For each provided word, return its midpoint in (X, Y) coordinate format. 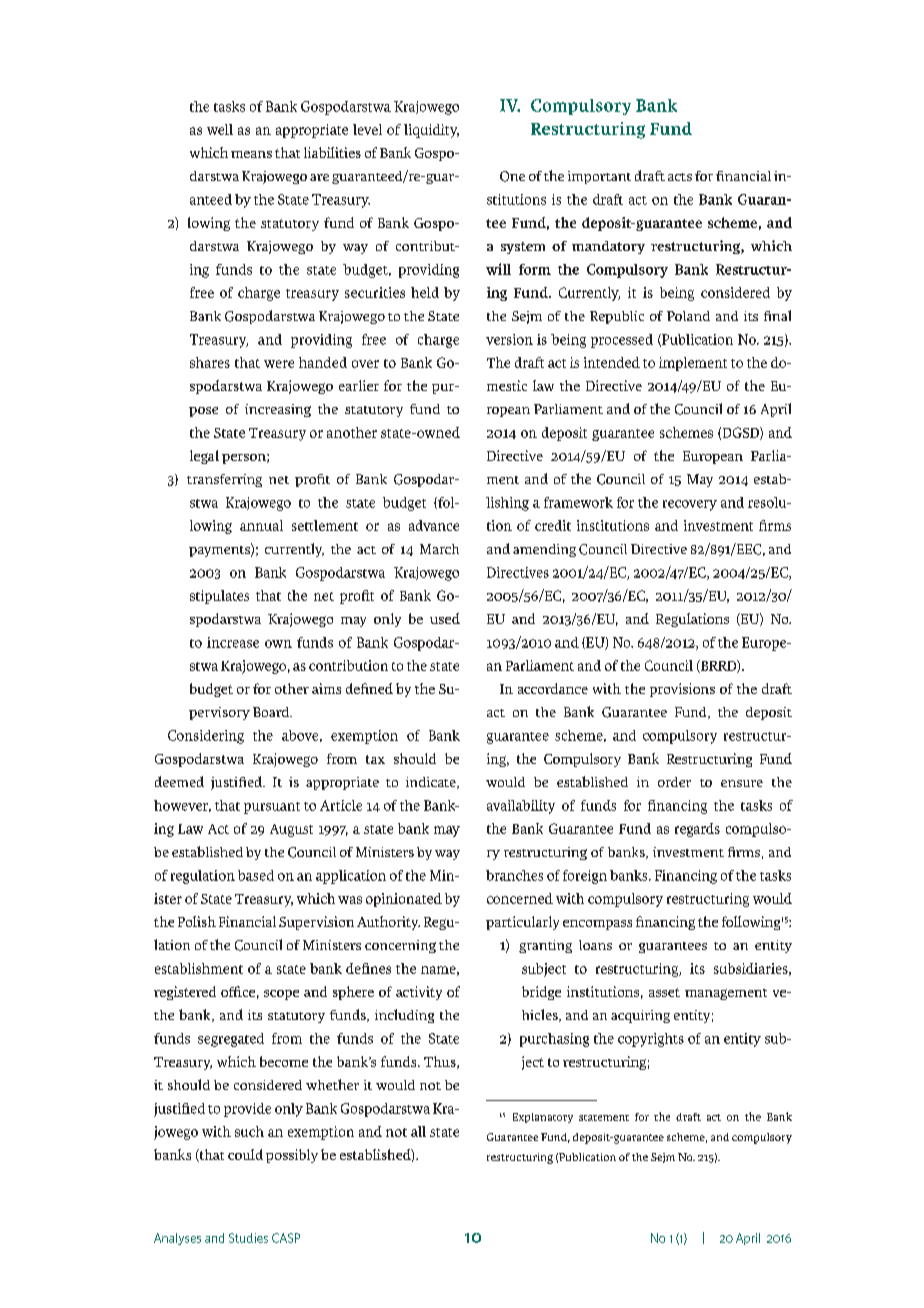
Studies (248, 1238)
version (509, 339)
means (251, 154)
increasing (278, 410)
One (512, 176)
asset (664, 992)
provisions (682, 690)
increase (233, 642)
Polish (197, 921)
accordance (553, 688)
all (418, 1131)
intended (612, 362)
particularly (522, 923)
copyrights (651, 1040)
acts (680, 177)
